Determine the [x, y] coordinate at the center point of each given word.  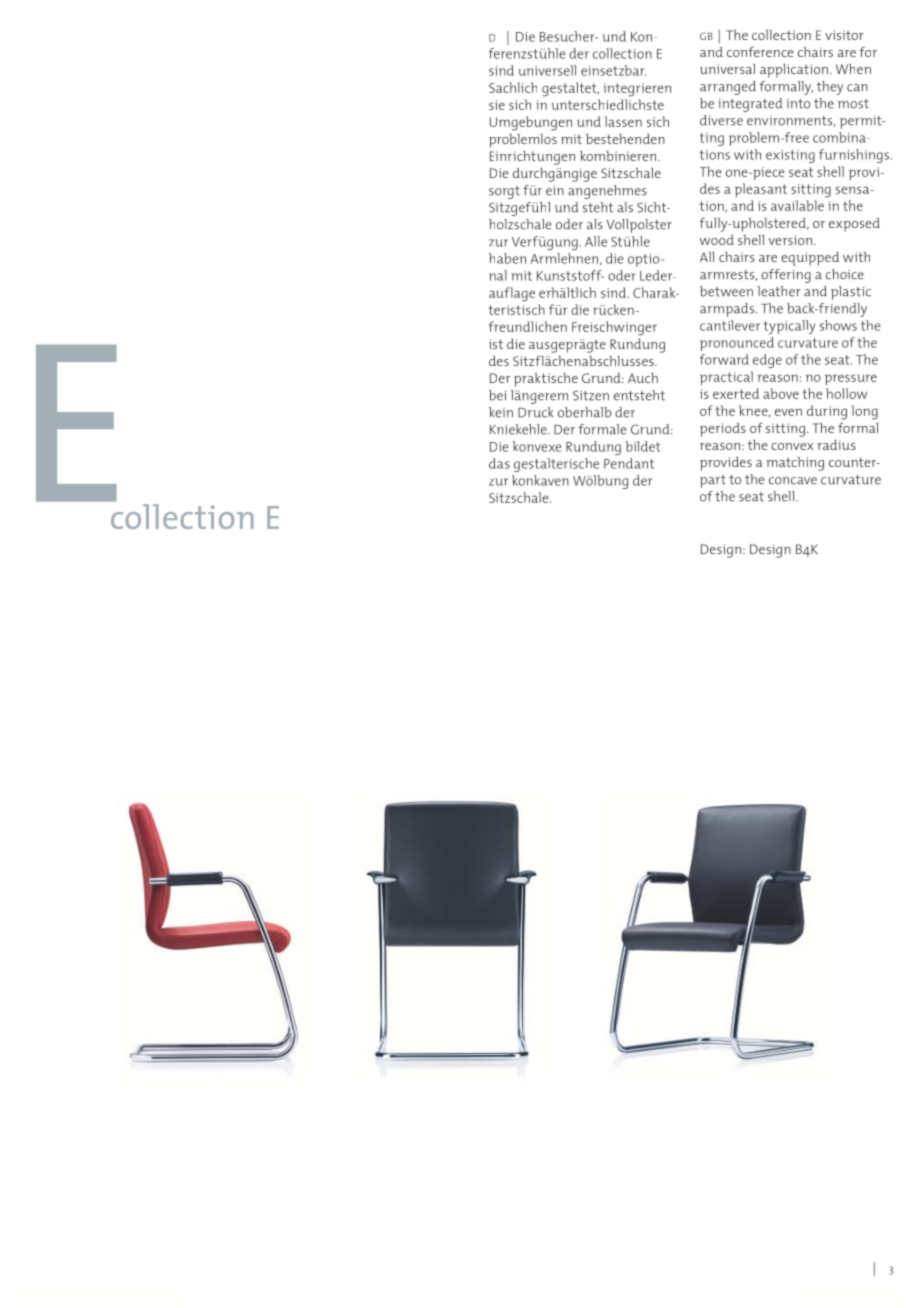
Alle [596, 241]
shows [838, 325]
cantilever [730, 325]
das [499, 463]
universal [727, 69]
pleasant [761, 190]
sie [497, 105]
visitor [844, 35]
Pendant [629, 463]
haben [507, 258]
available [797, 205]
